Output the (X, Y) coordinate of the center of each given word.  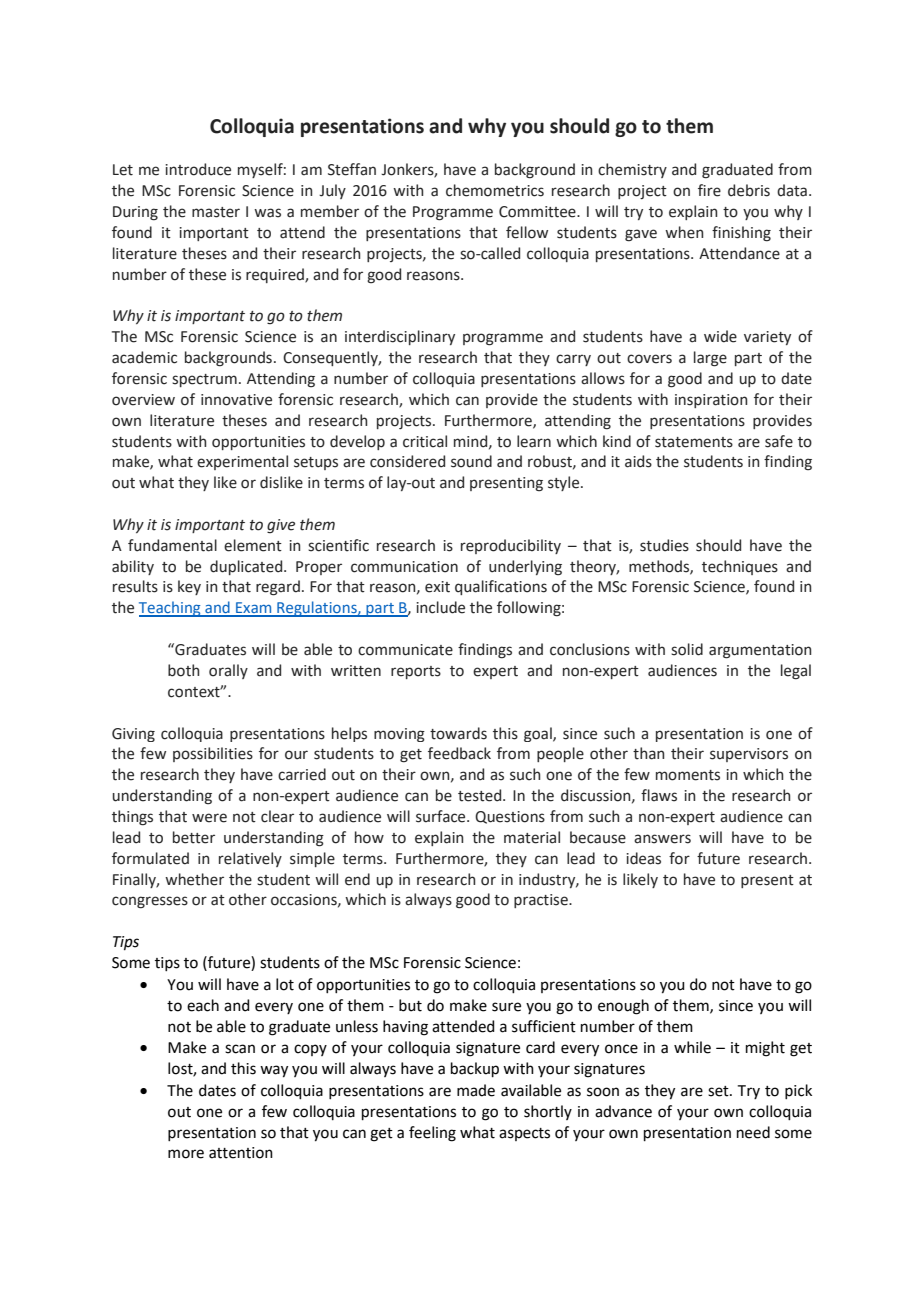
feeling (432, 1134)
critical (425, 441)
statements (694, 442)
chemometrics (495, 190)
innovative (236, 400)
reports (416, 672)
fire (709, 190)
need (753, 1132)
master (216, 212)
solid (687, 649)
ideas (643, 858)
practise (542, 901)
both (183, 670)
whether (194, 879)
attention (241, 1153)
